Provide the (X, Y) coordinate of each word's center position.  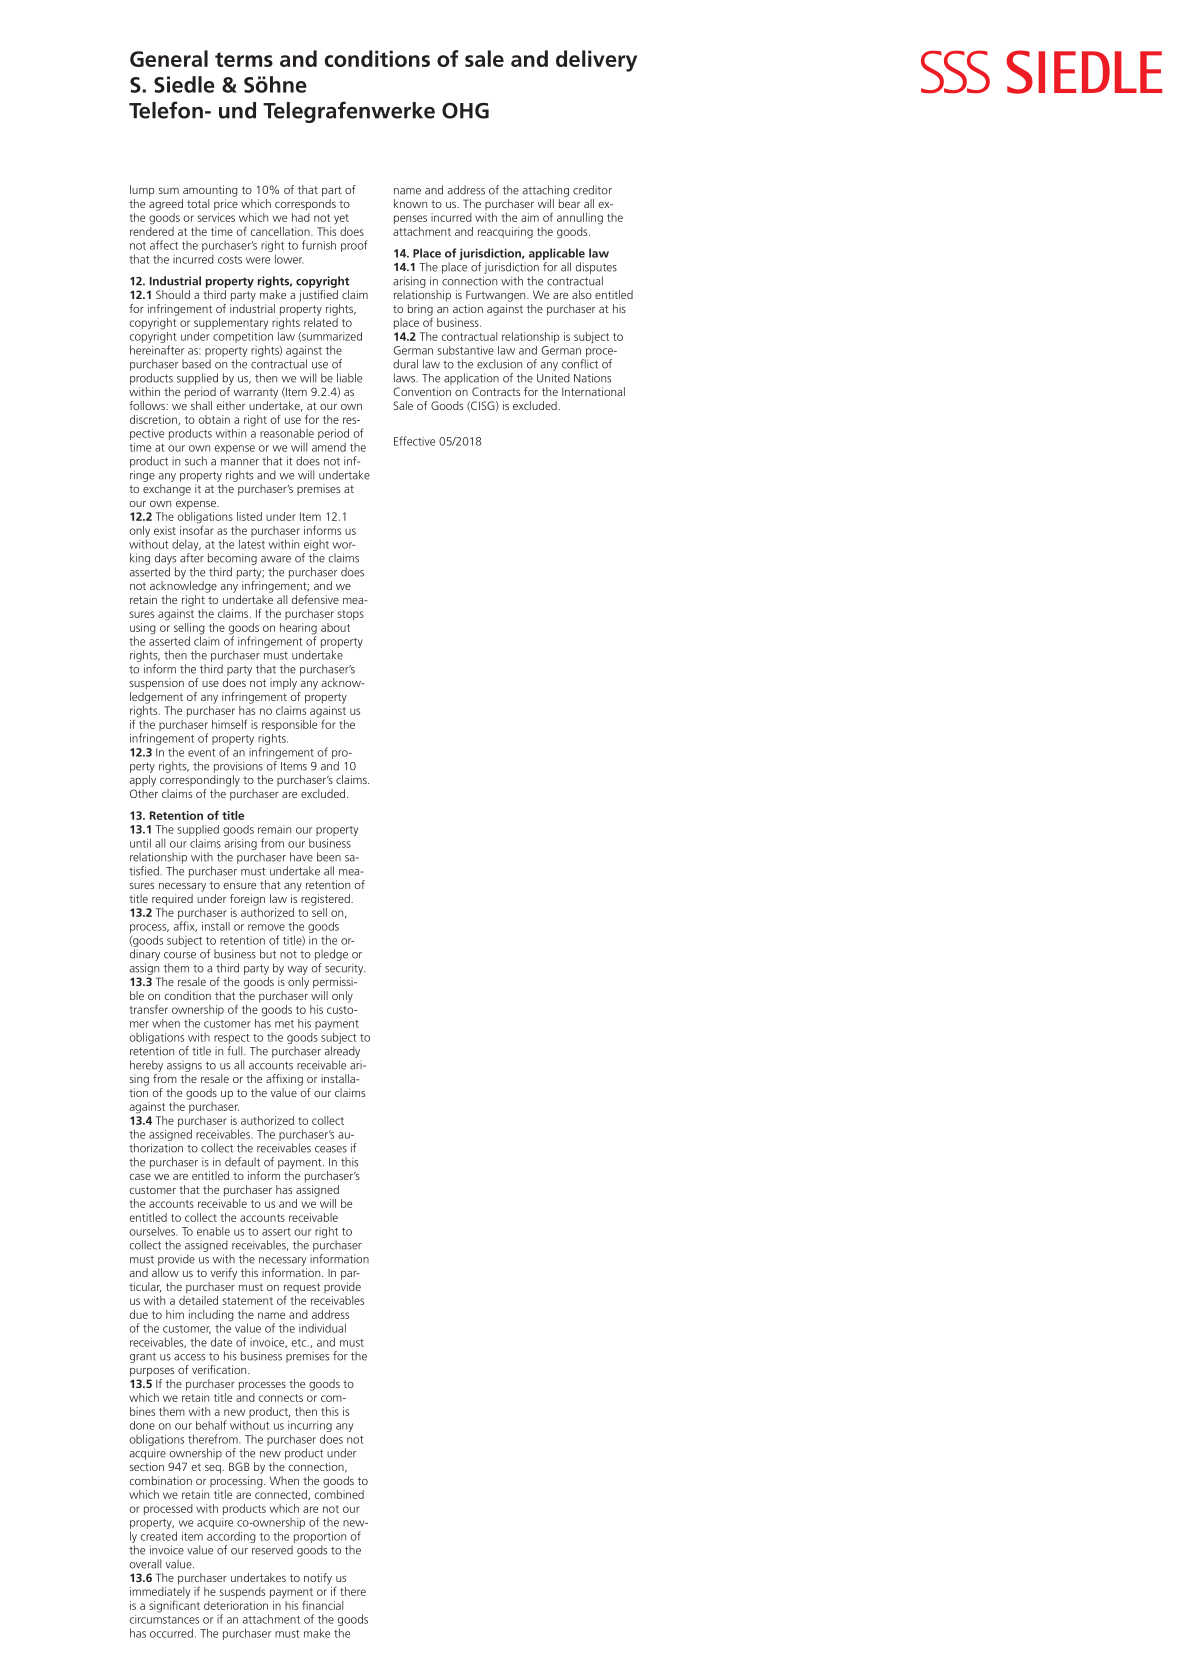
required (172, 900)
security (345, 969)
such (196, 461)
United (553, 378)
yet (341, 219)
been (329, 857)
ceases (331, 1149)
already (342, 1052)
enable (213, 1231)
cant (189, 1606)
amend (329, 447)
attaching (545, 191)
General (169, 58)
